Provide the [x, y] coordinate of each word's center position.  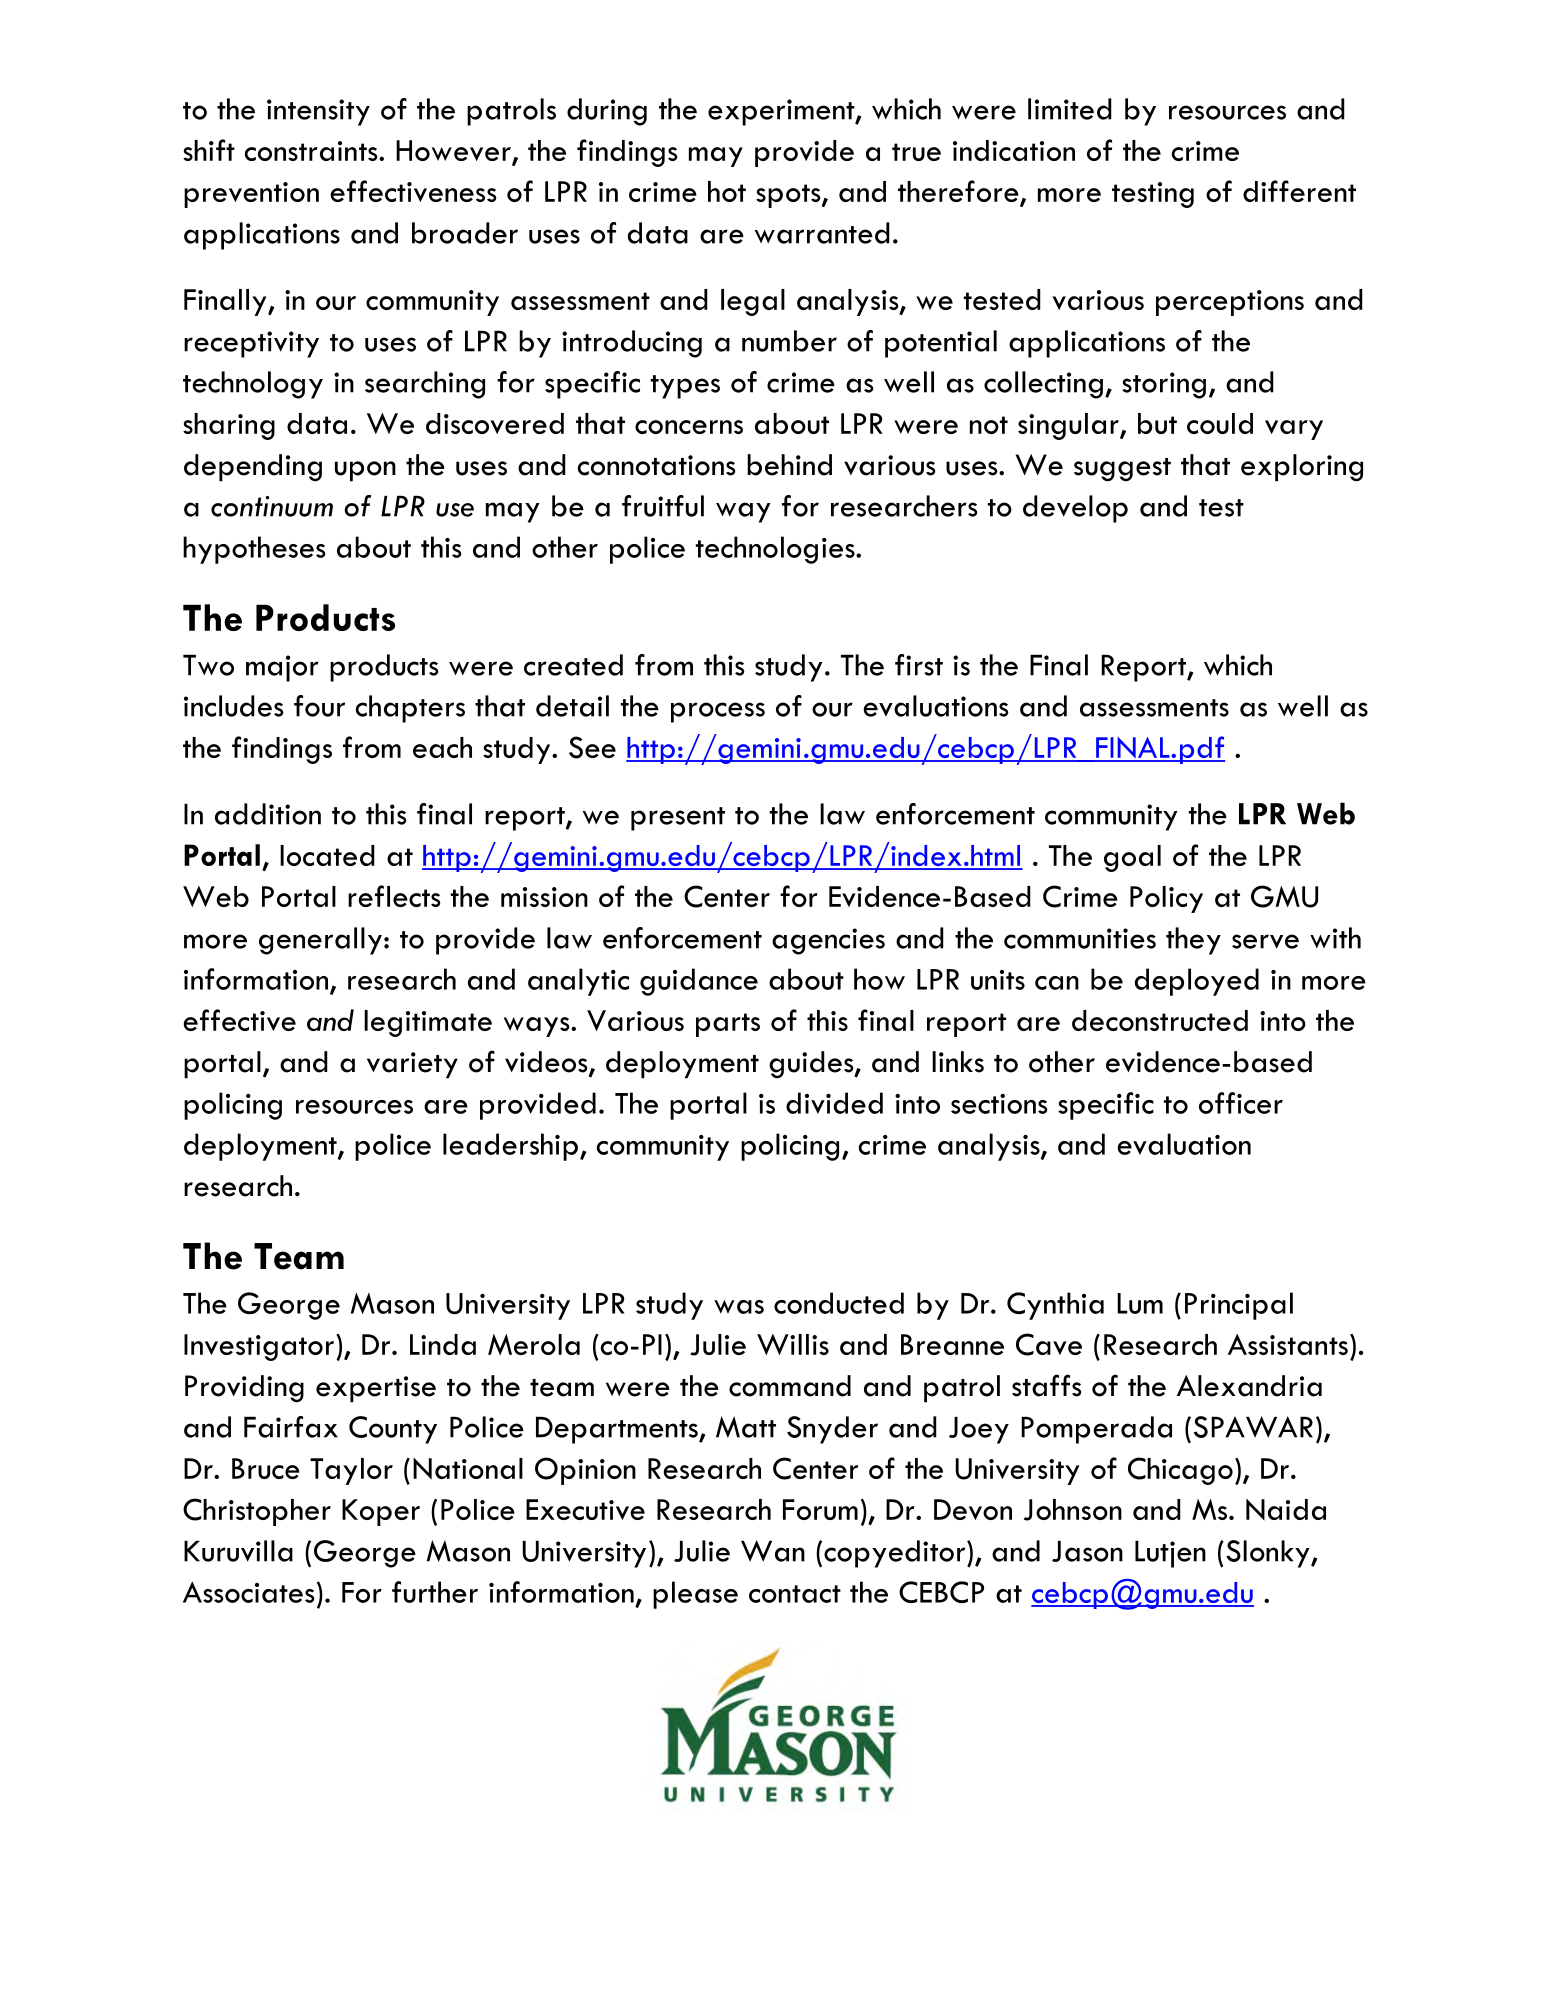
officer [1241, 1103]
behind [789, 465]
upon [365, 471]
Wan [773, 1551]
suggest [1122, 470]
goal [1132, 858]
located [327, 855]
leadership [510, 1147]
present [678, 819]
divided [834, 1103]
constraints [312, 151]
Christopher [257, 1512]
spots [789, 196]
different [1299, 191]
